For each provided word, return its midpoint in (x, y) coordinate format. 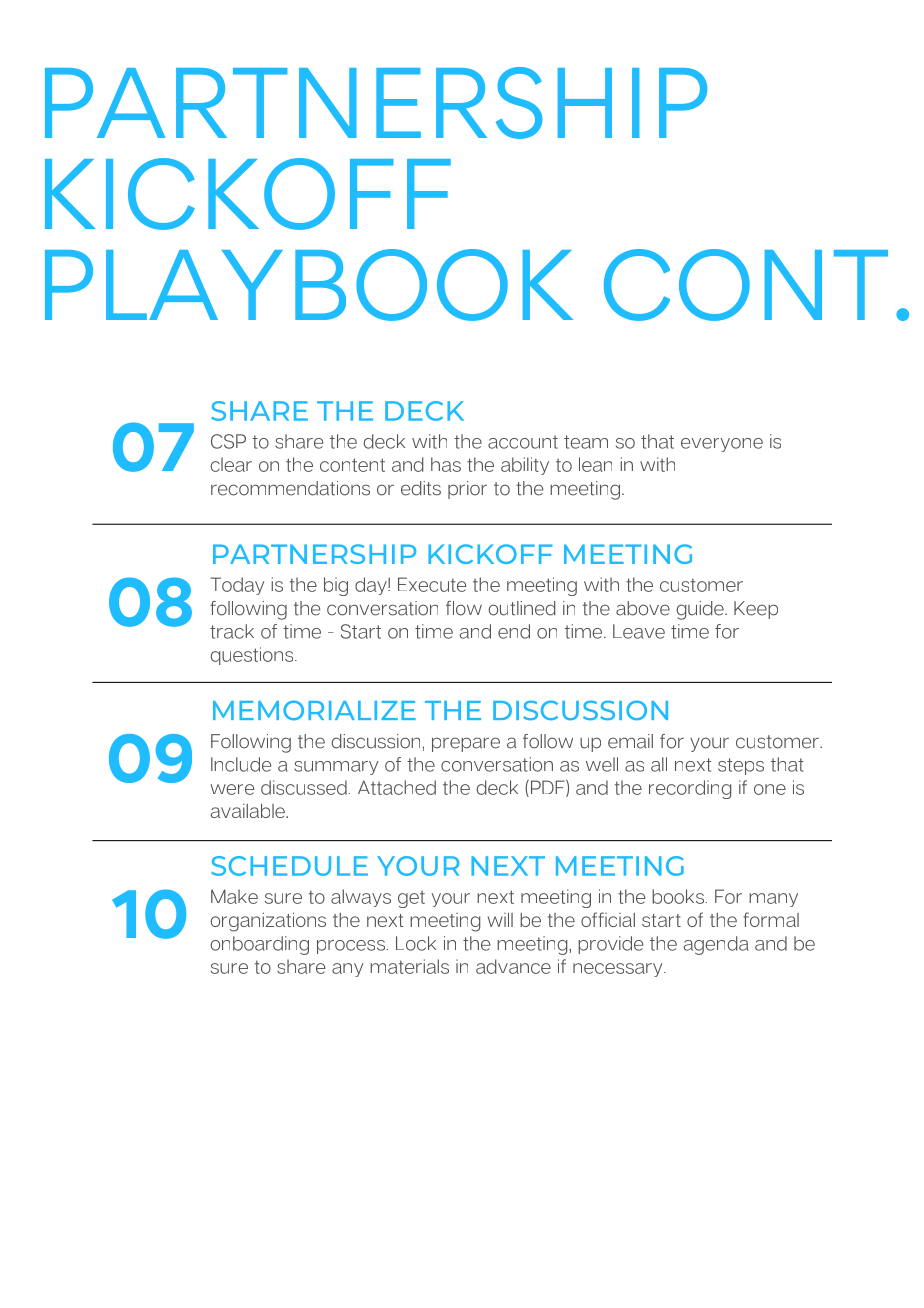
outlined (522, 608)
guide (701, 610)
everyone (722, 445)
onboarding (259, 945)
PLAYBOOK (309, 285)
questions (253, 656)
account (523, 442)
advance (513, 966)
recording (690, 789)
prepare (466, 744)
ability (525, 466)
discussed (304, 787)
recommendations (290, 488)
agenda (716, 945)
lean (595, 464)
